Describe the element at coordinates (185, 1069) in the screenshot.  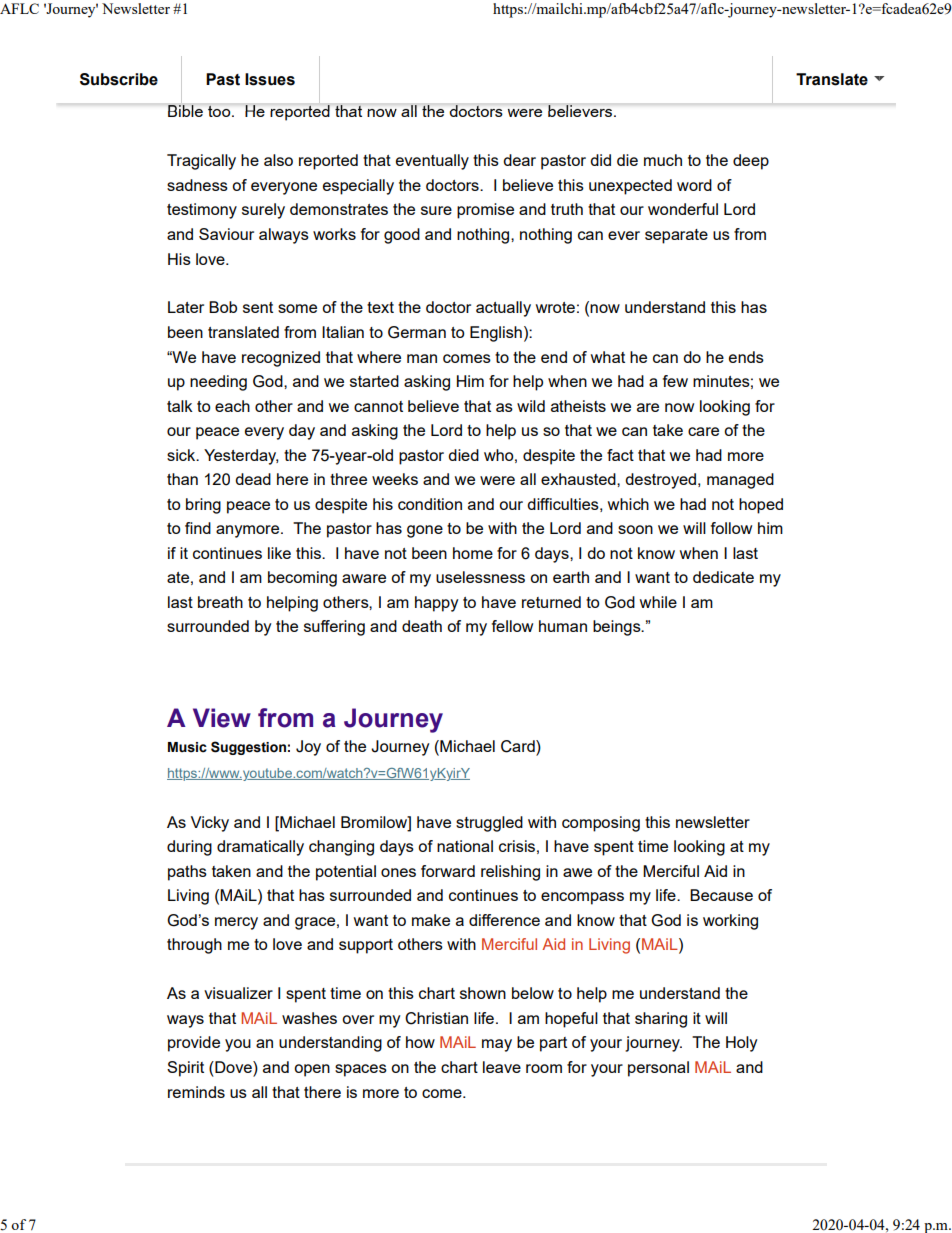
I see `Spirit` at that location.
